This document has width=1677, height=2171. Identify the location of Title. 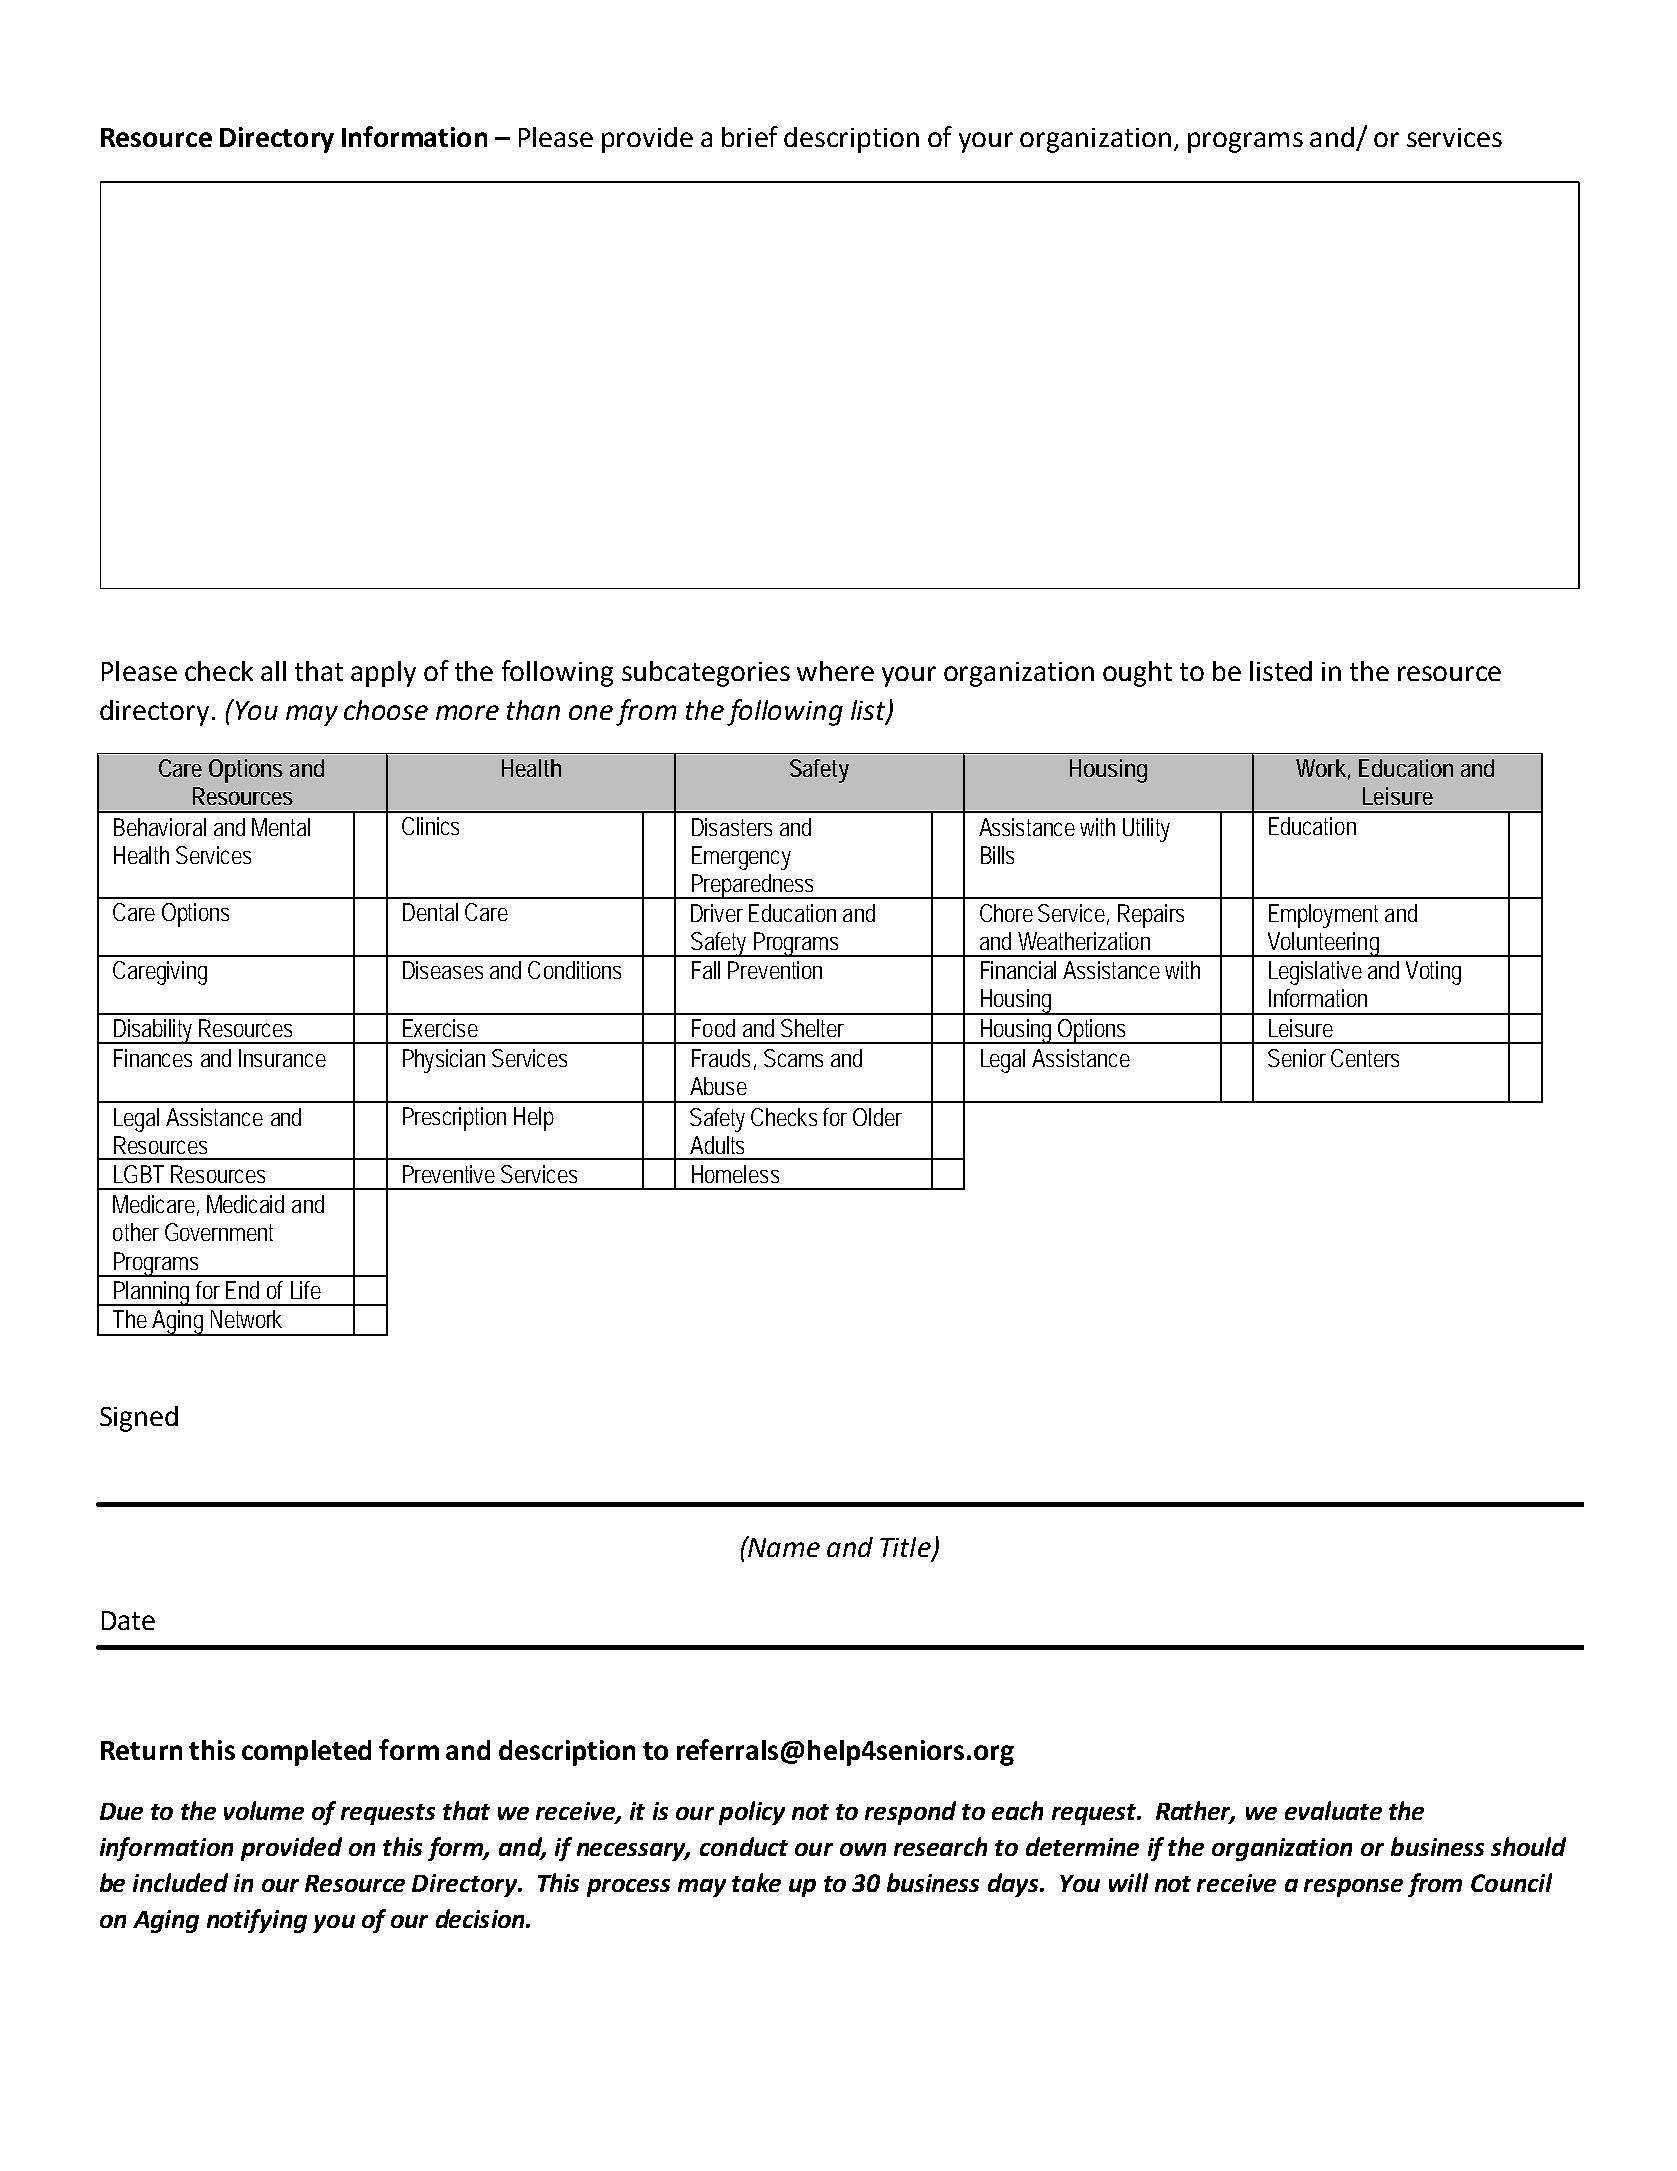
(906, 1548).
